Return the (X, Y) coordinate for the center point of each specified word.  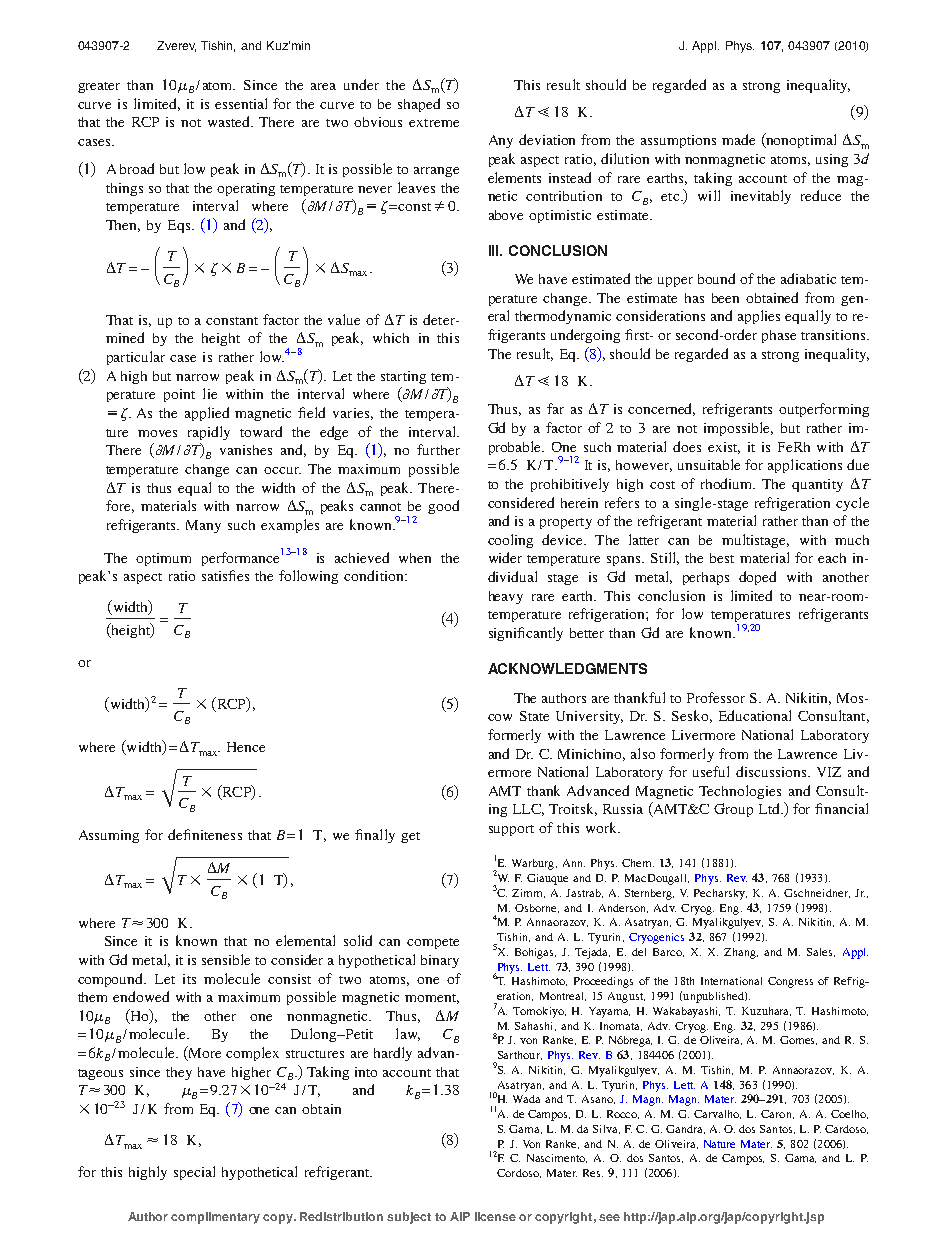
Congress (790, 982)
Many (203, 526)
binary (440, 961)
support (511, 830)
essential (241, 103)
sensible (226, 959)
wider (505, 557)
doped (757, 578)
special (194, 1173)
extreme (434, 123)
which (391, 338)
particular (136, 358)
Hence (246, 747)
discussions (772, 771)
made (738, 139)
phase (779, 336)
